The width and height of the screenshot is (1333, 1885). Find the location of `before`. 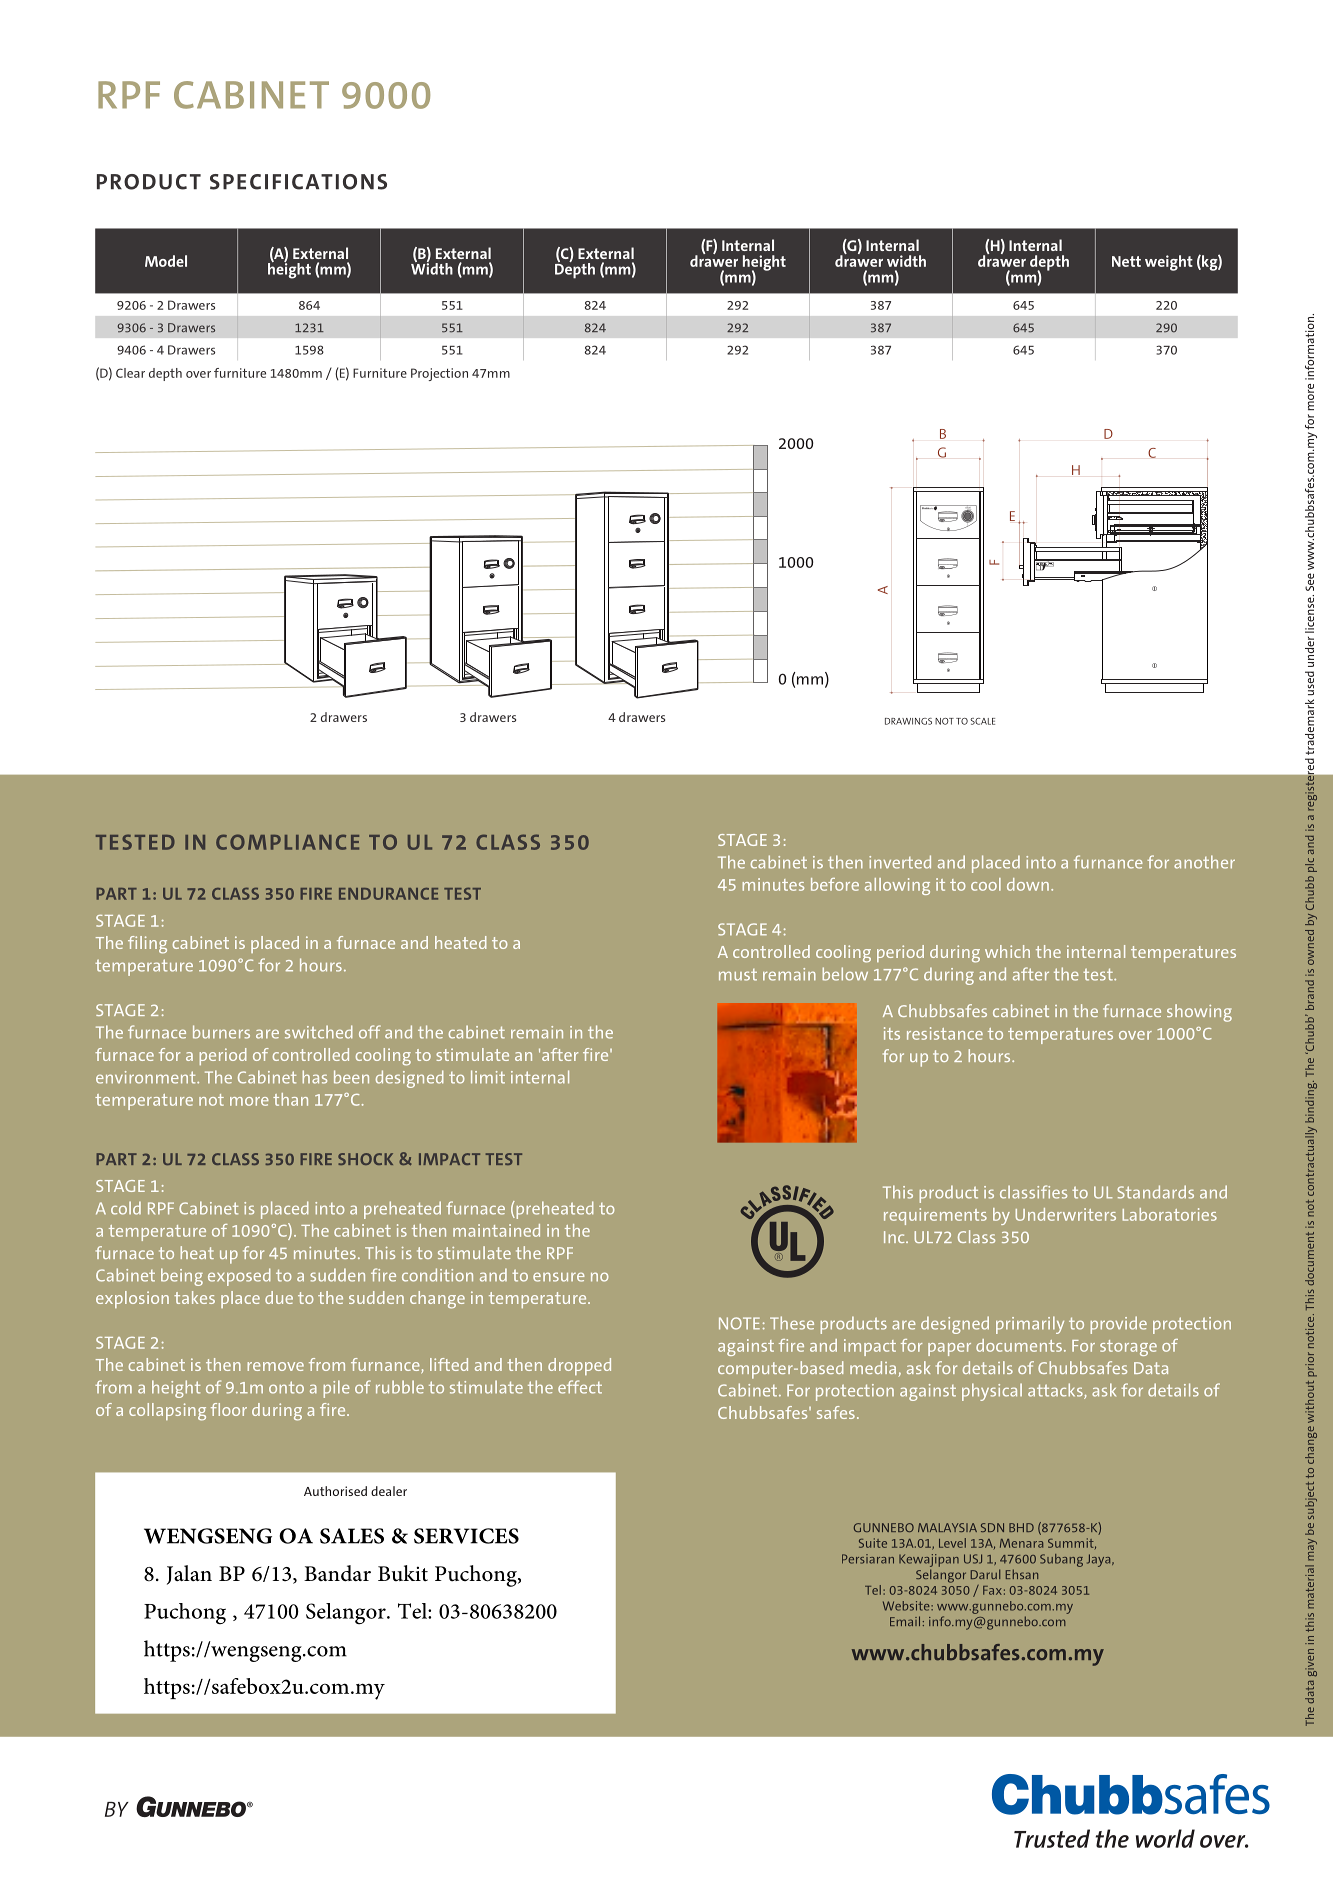

before is located at coordinates (835, 884).
